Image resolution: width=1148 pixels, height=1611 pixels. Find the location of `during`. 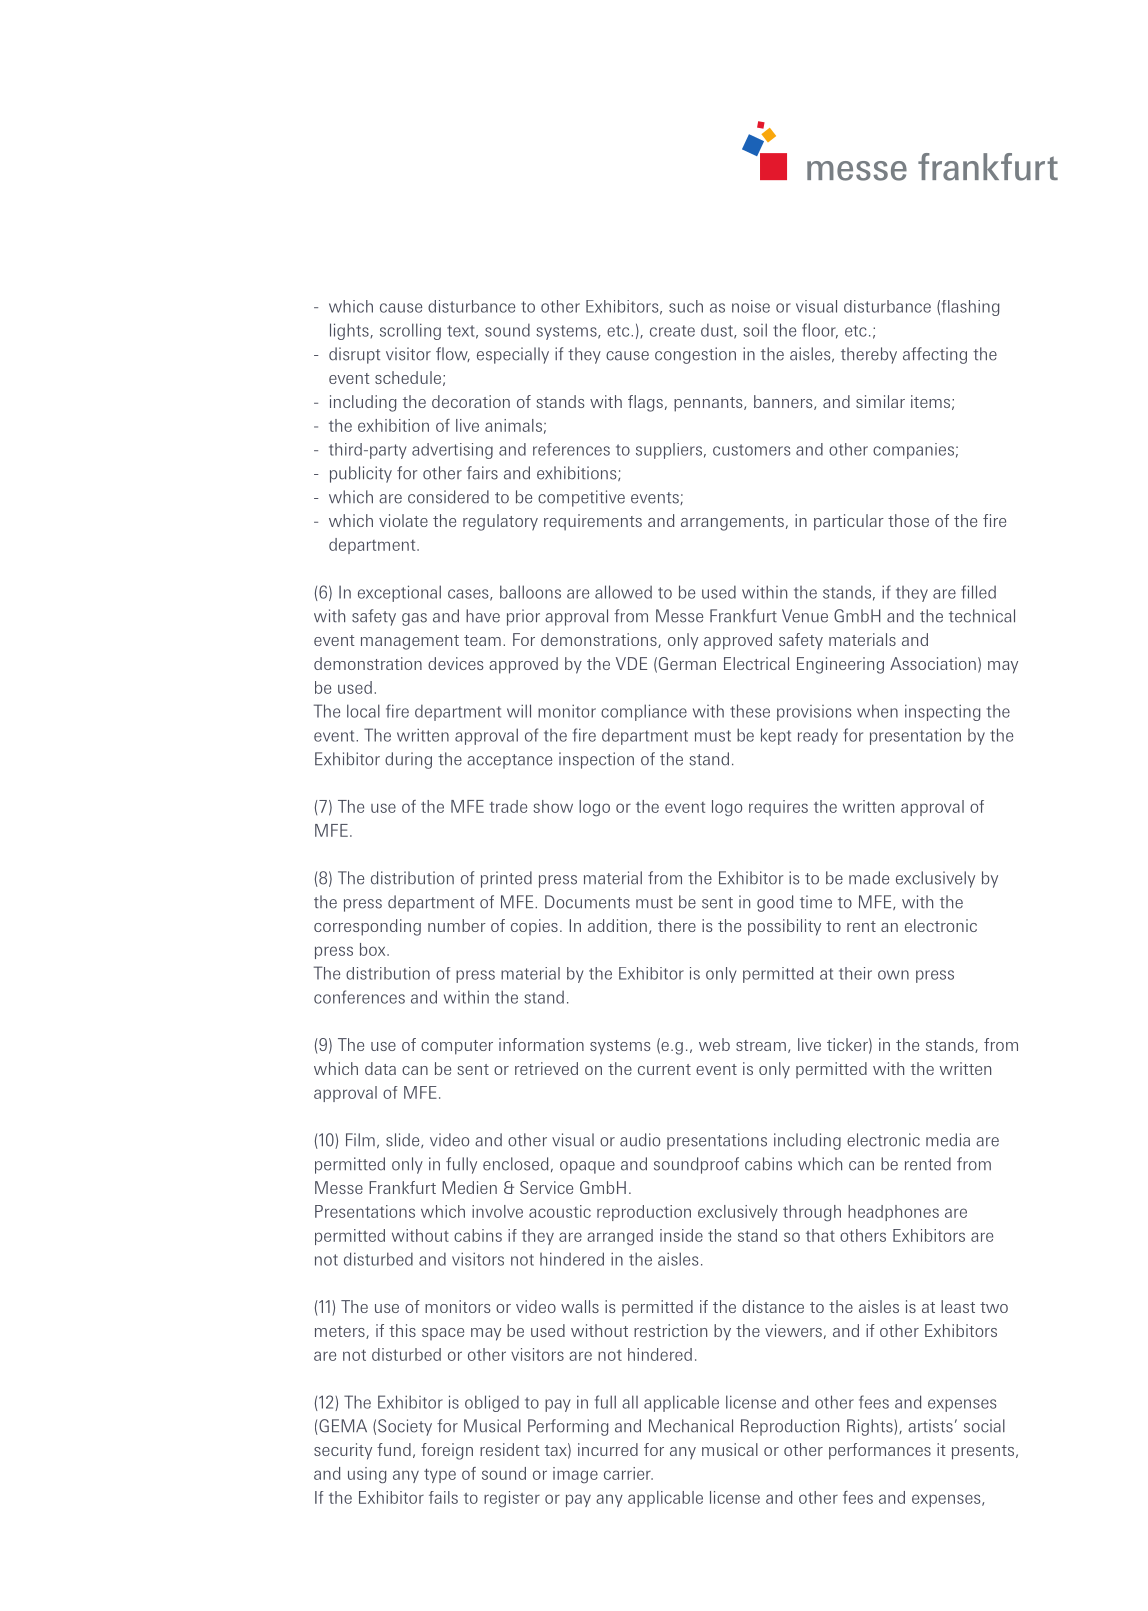

during is located at coordinates (408, 760).
